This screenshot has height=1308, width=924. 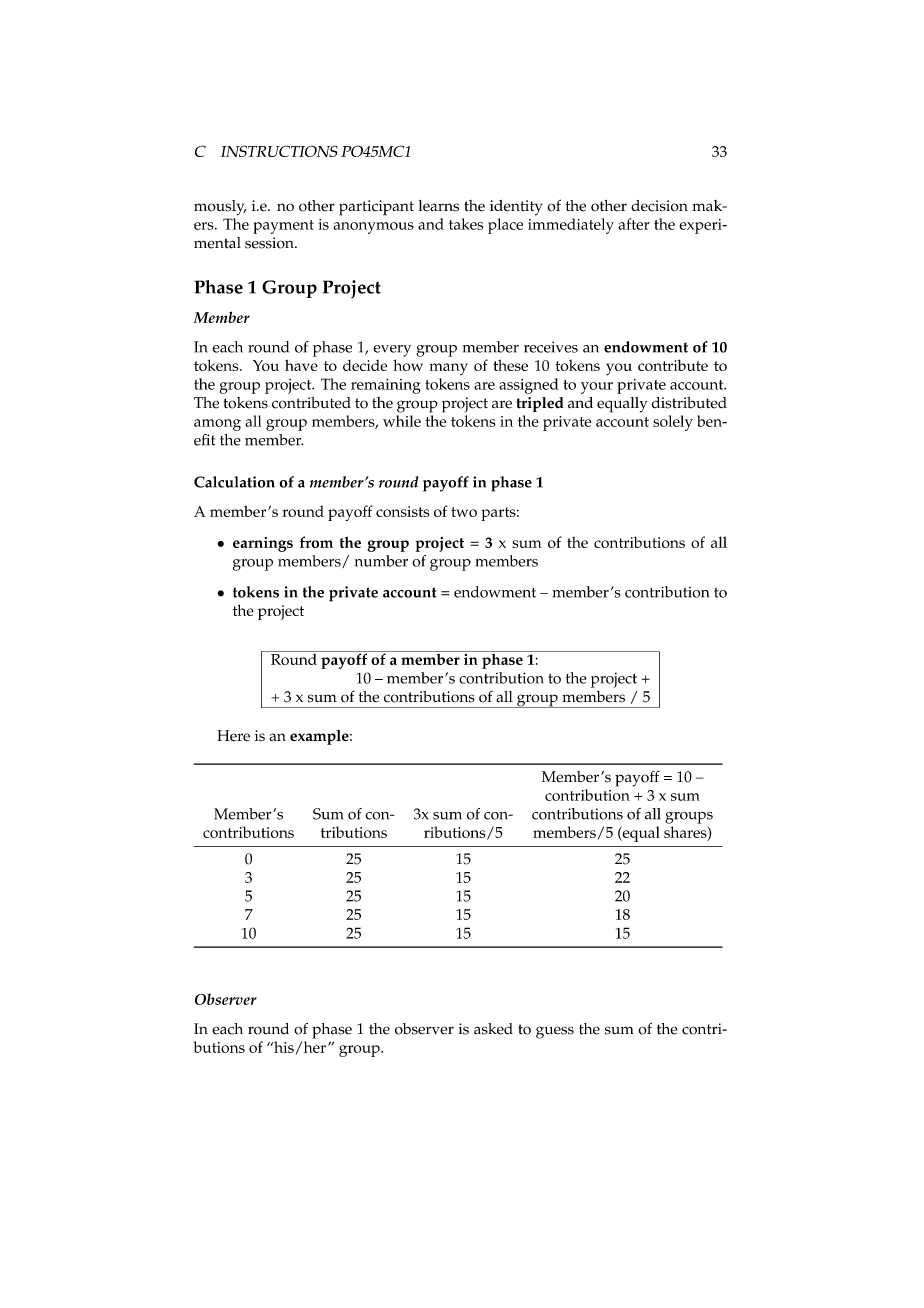 What do you see at coordinates (438, 206) in the screenshot?
I see `learns` at bounding box center [438, 206].
